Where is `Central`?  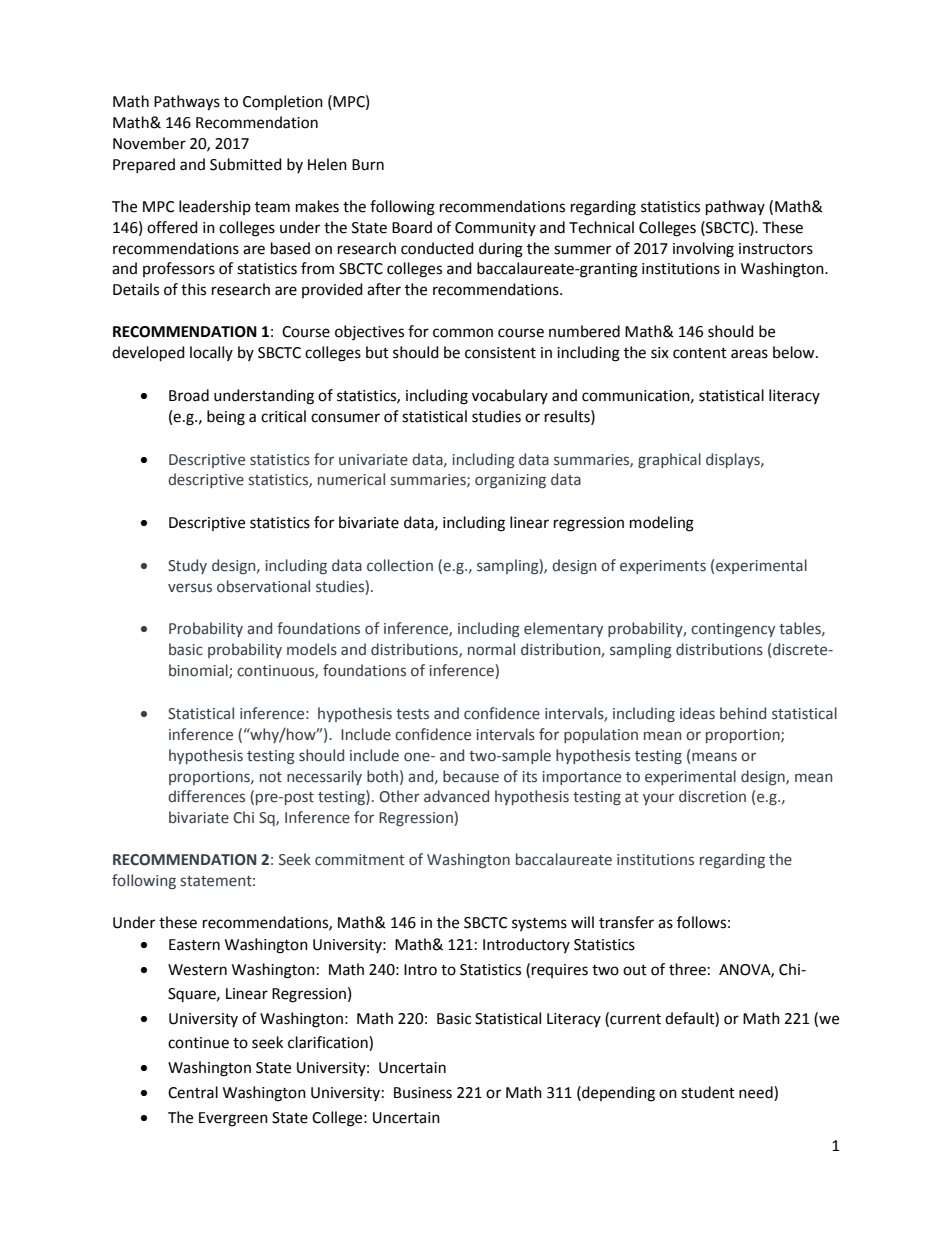
Central is located at coordinates (193, 1092).
